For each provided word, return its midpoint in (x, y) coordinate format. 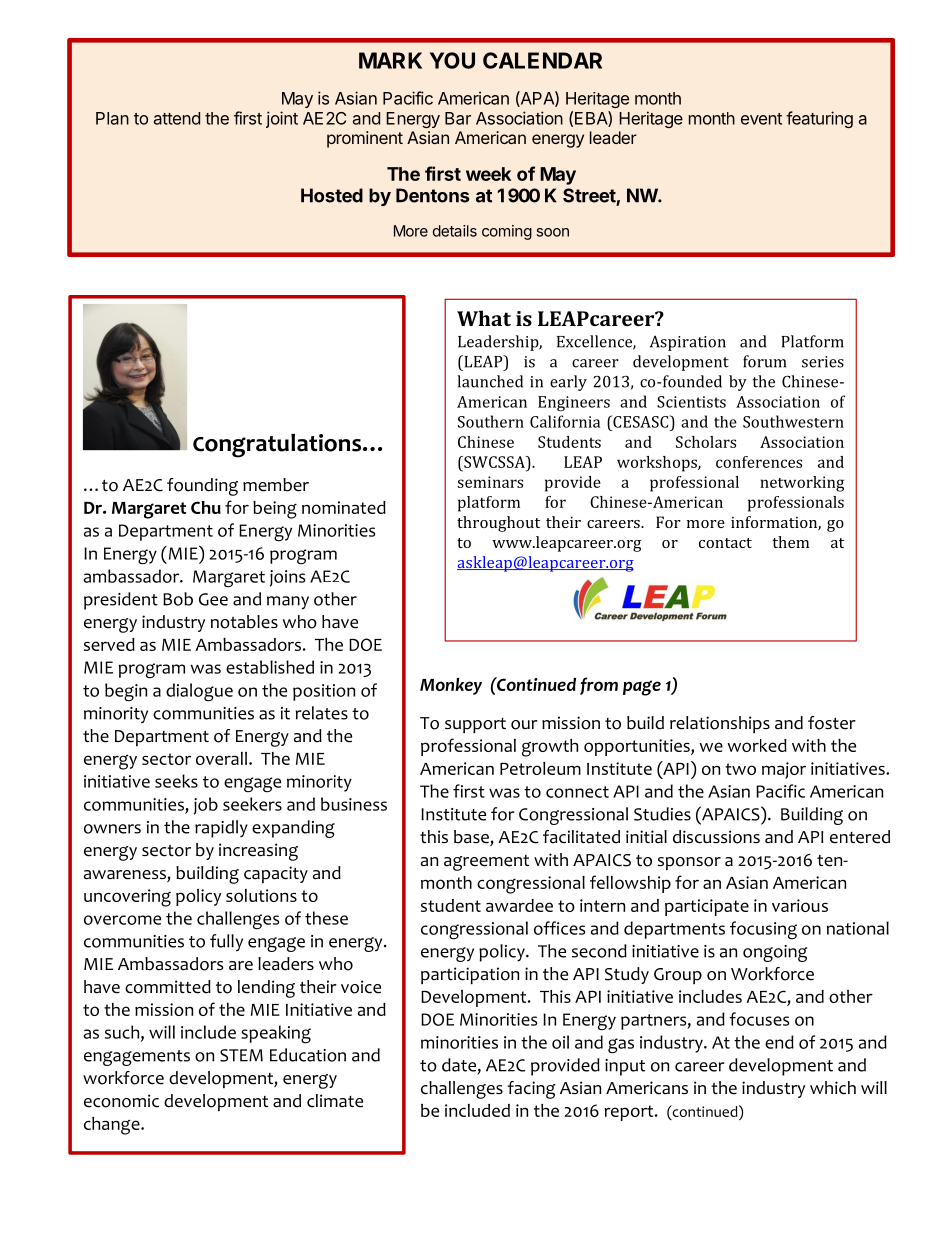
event (761, 119)
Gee (213, 599)
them (790, 542)
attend (177, 118)
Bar (458, 118)
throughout (498, 524)
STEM (241, 1055)
